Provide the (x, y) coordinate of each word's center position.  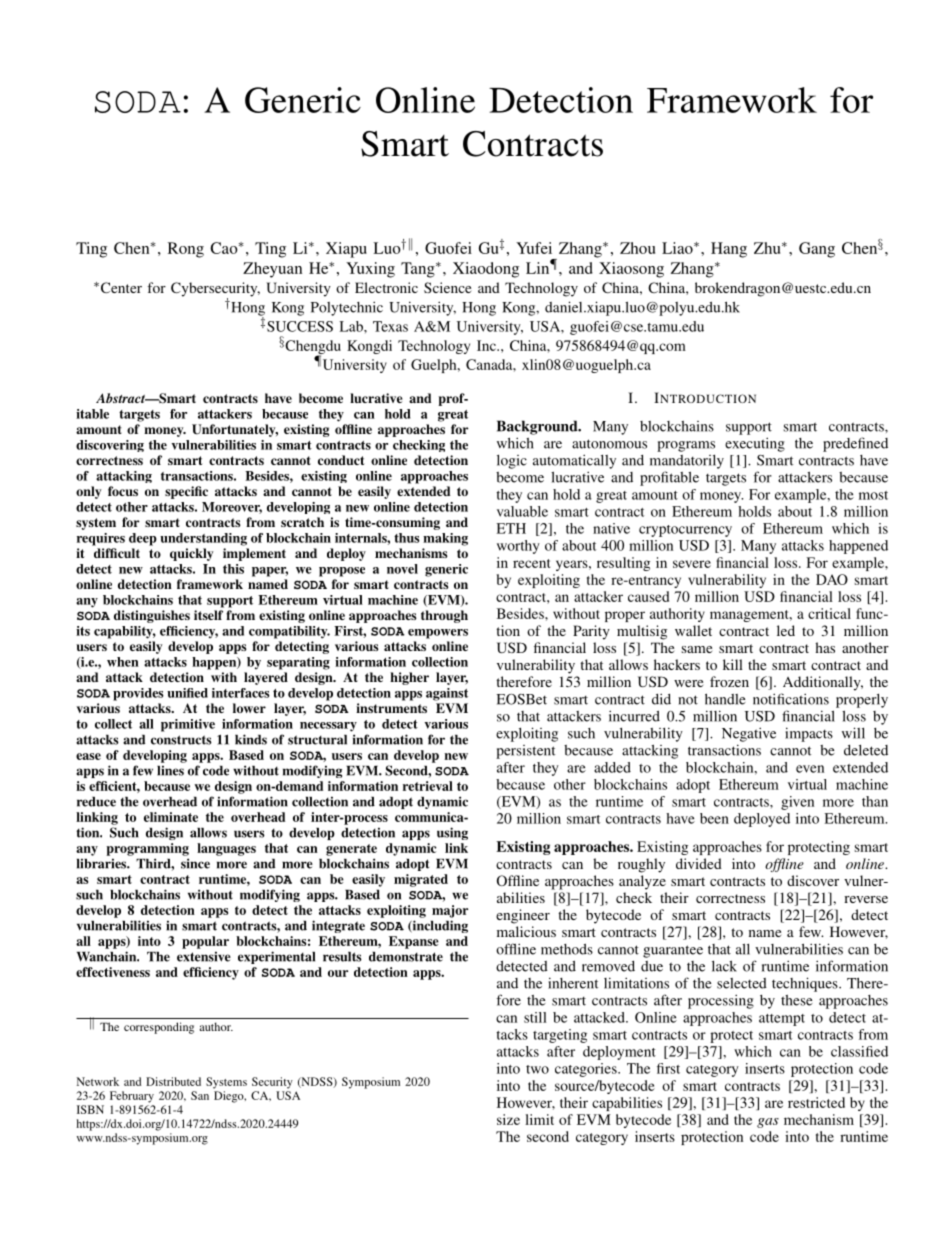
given (797, 803)
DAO (832, 579)
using (452, 833)
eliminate (171, 817)
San (200, 1095)
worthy (518, 547)
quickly (191, 554)
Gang (817, 250)
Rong (186, 250)
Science (447, 287)
